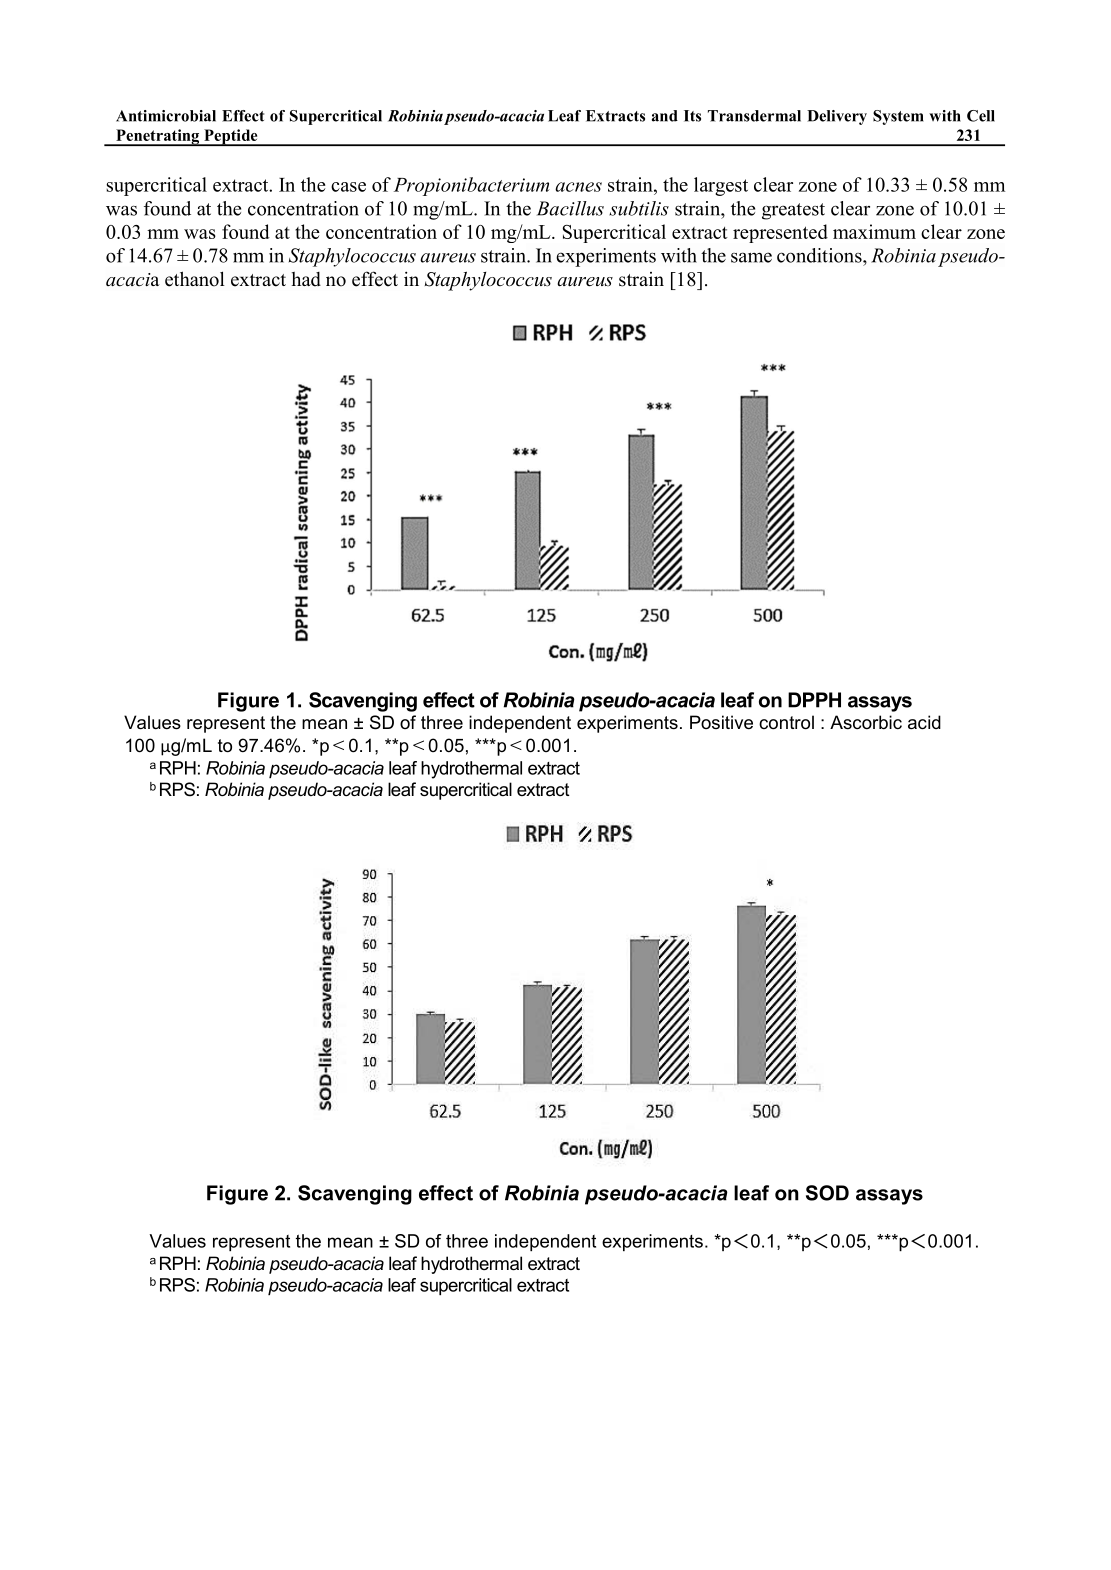  I want to click on Positive, so click(721, 722).
